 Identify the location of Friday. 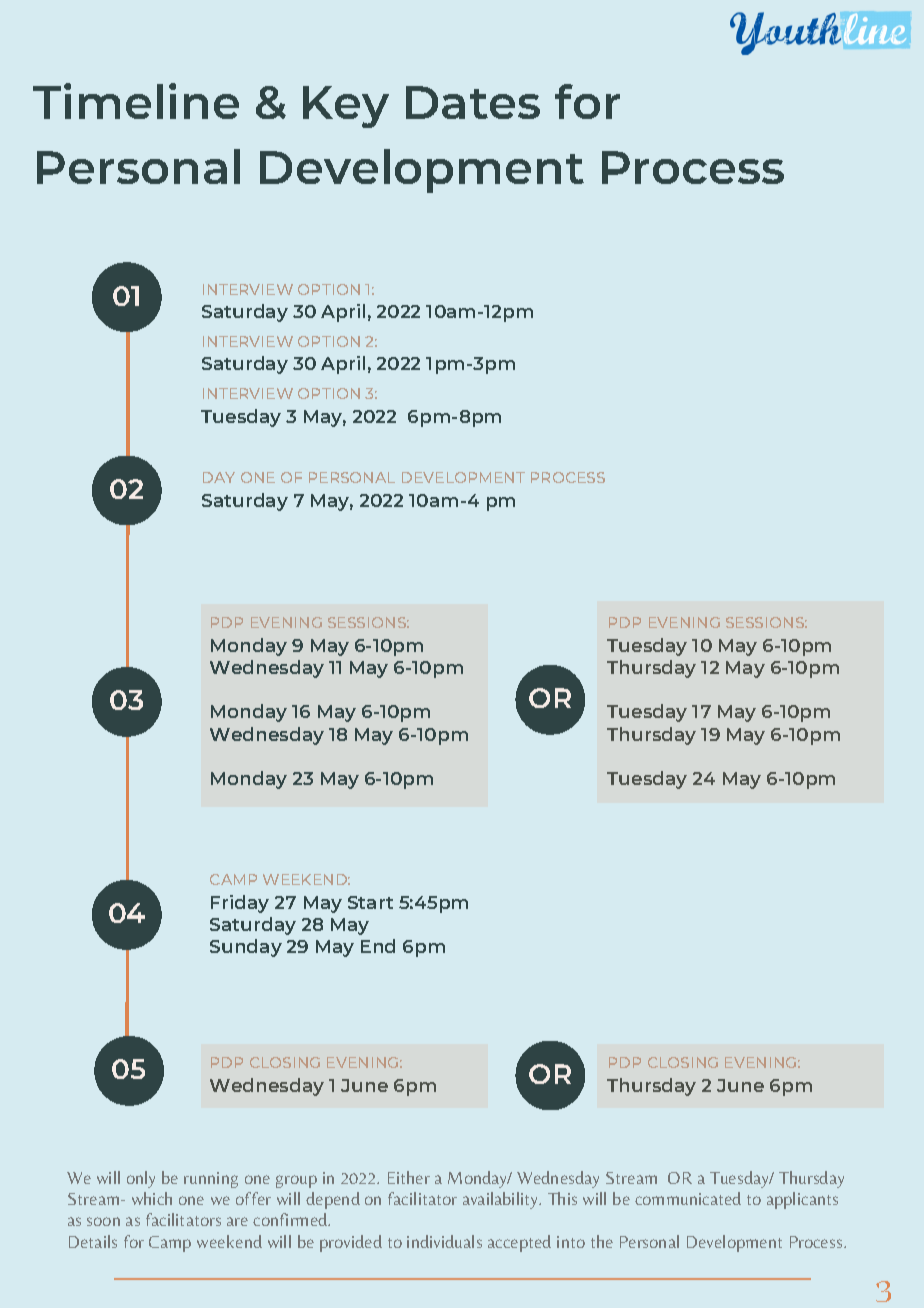
(240, 904).
